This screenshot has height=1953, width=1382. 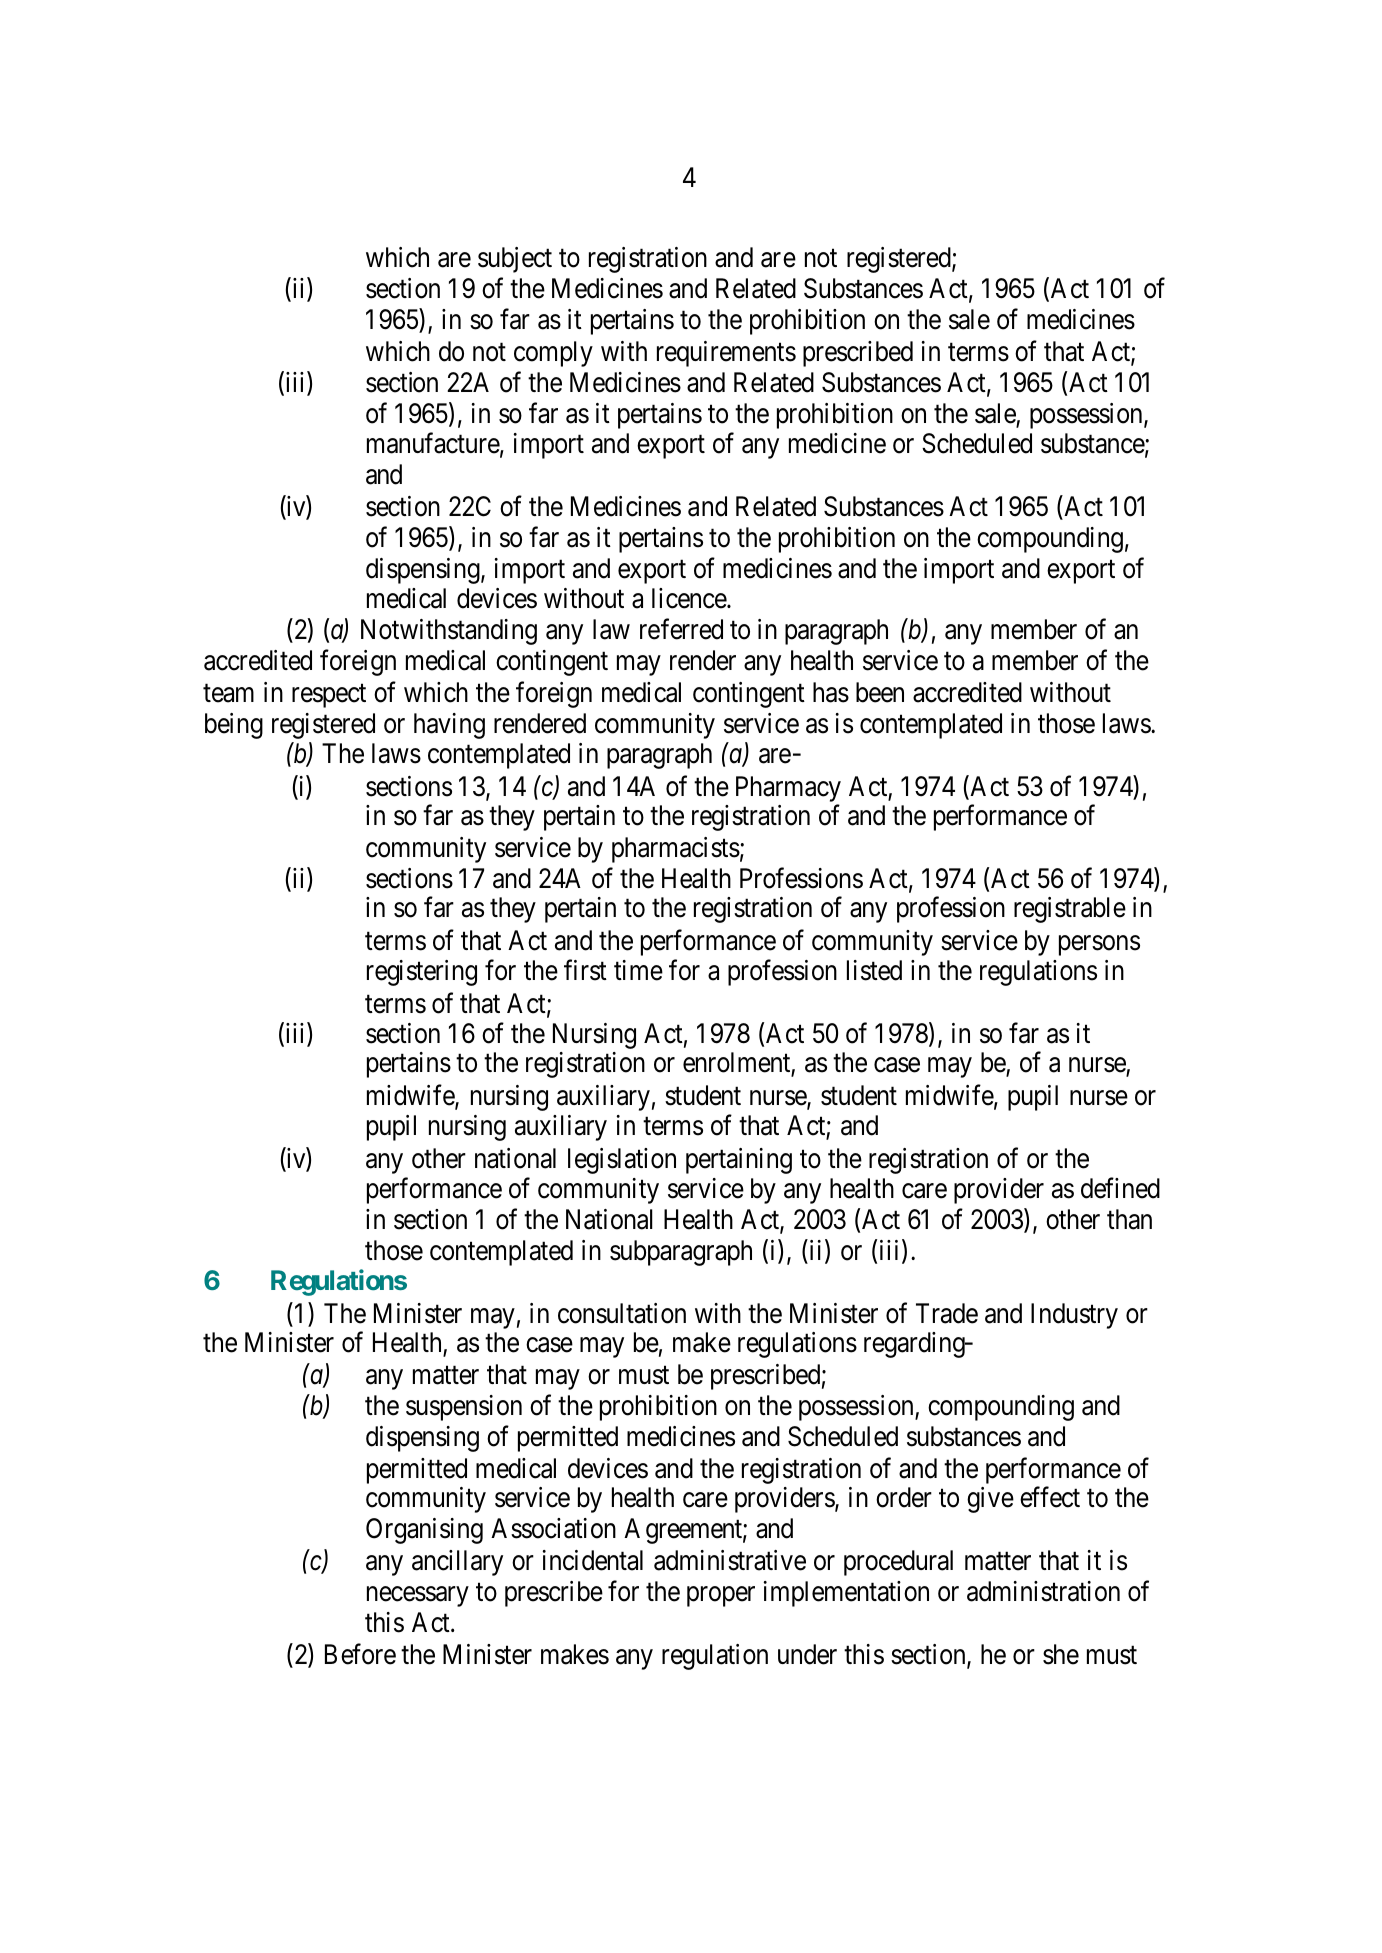 What do you see at coordinates (515, 260) in the screenshot?
I see `subject` at bounding box center [515, 260].
